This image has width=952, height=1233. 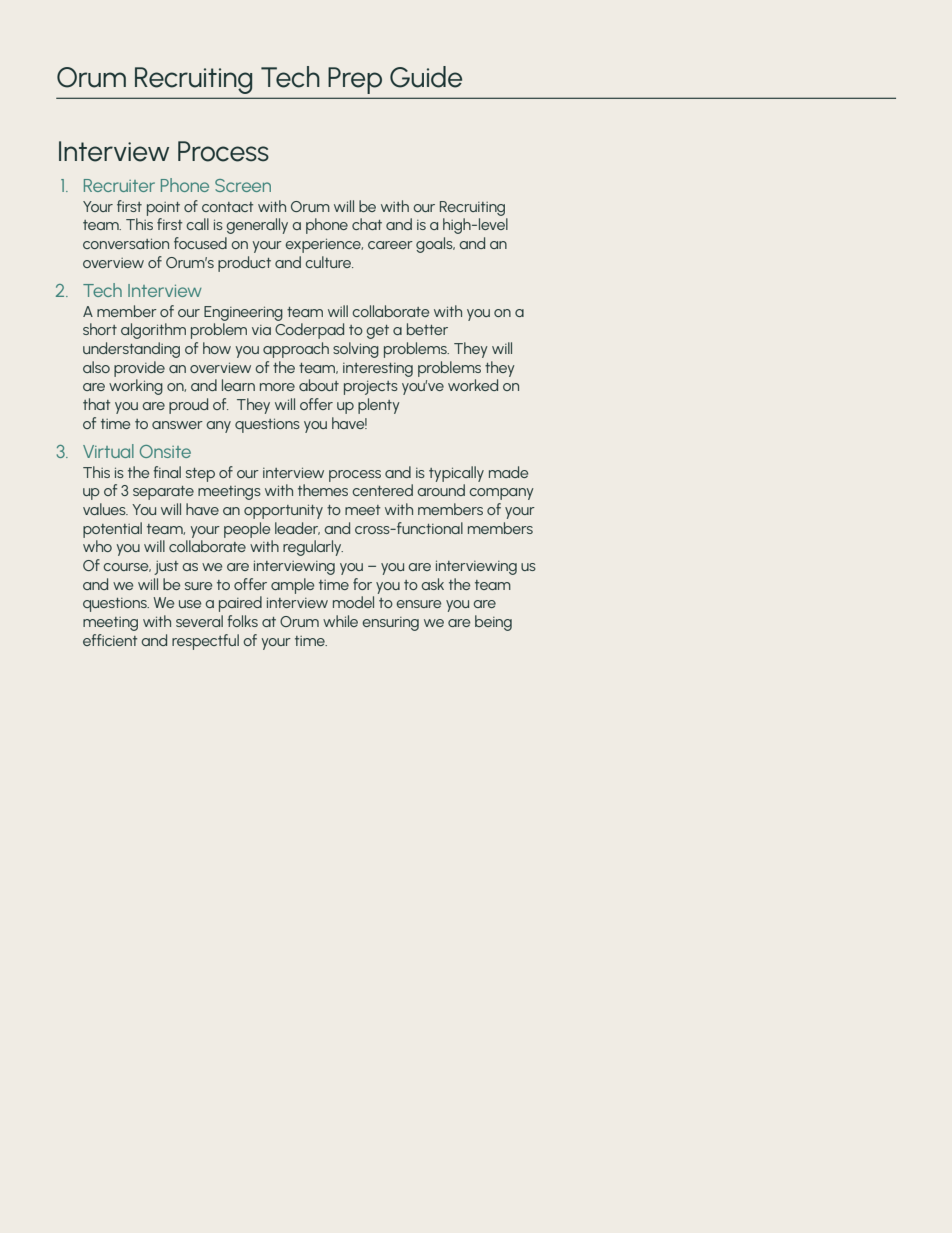 I want to click on leader, so click(x=297, y=528).
